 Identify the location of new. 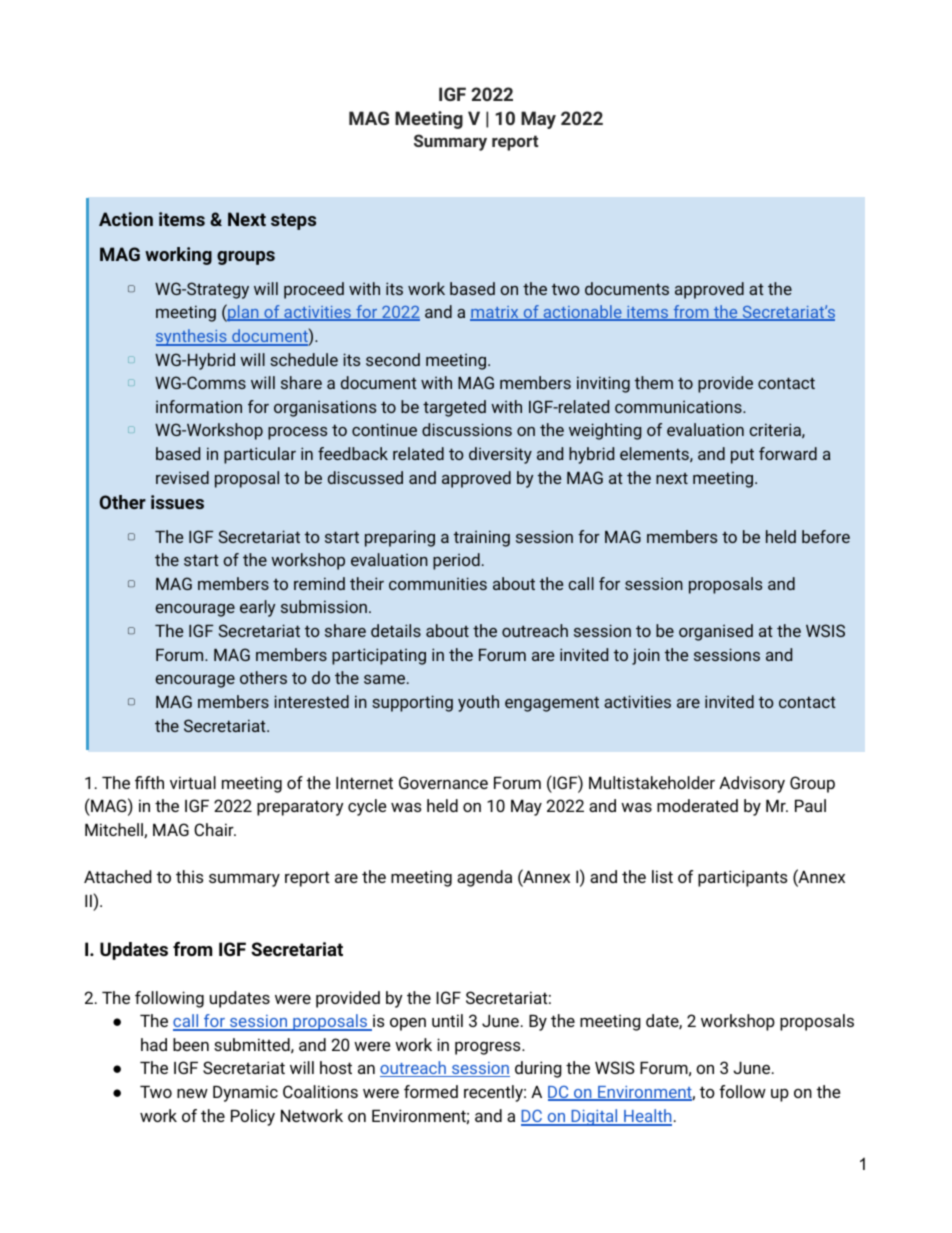
(192, 1093).
